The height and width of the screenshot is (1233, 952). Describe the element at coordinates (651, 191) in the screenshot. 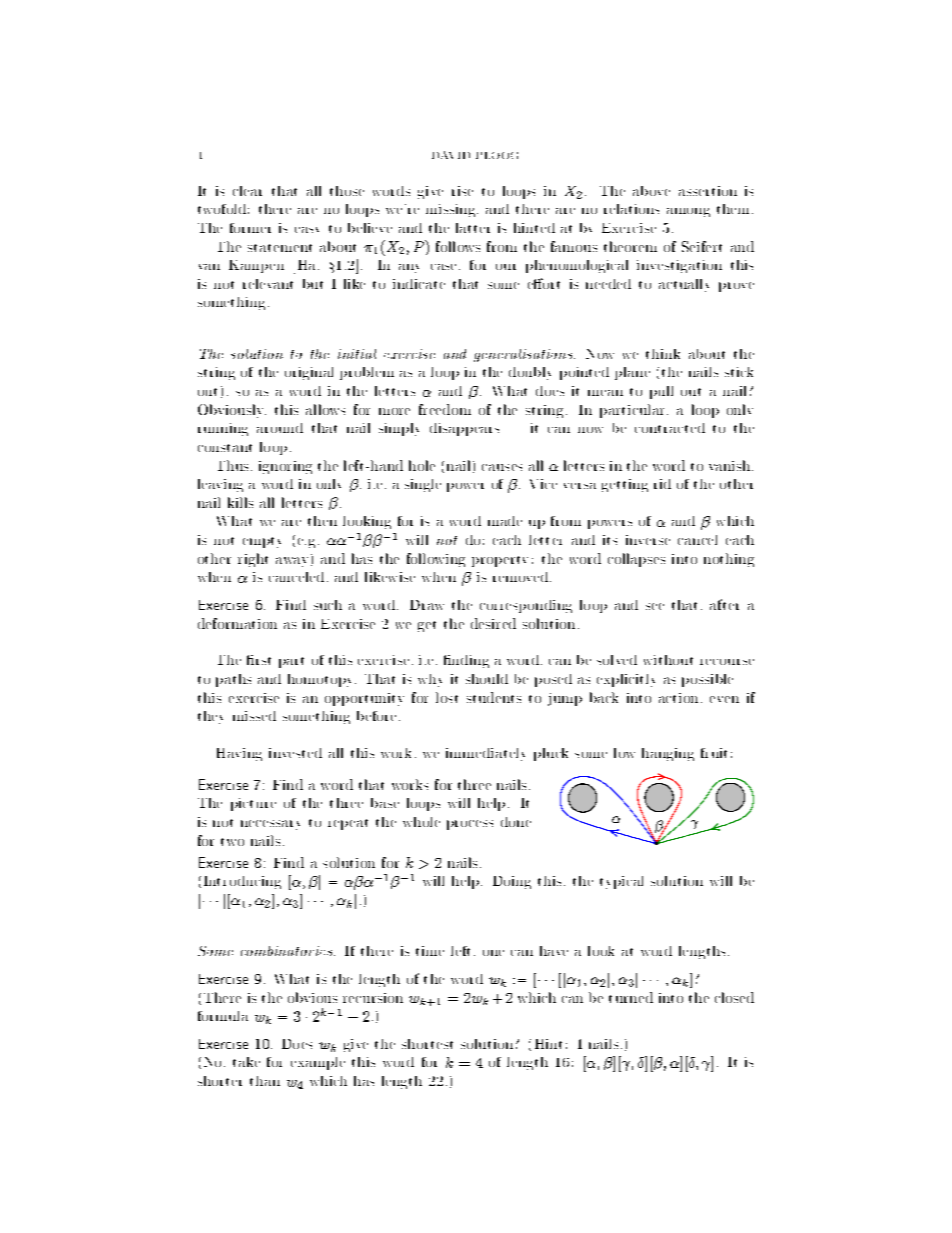

I see `above` at that location.
